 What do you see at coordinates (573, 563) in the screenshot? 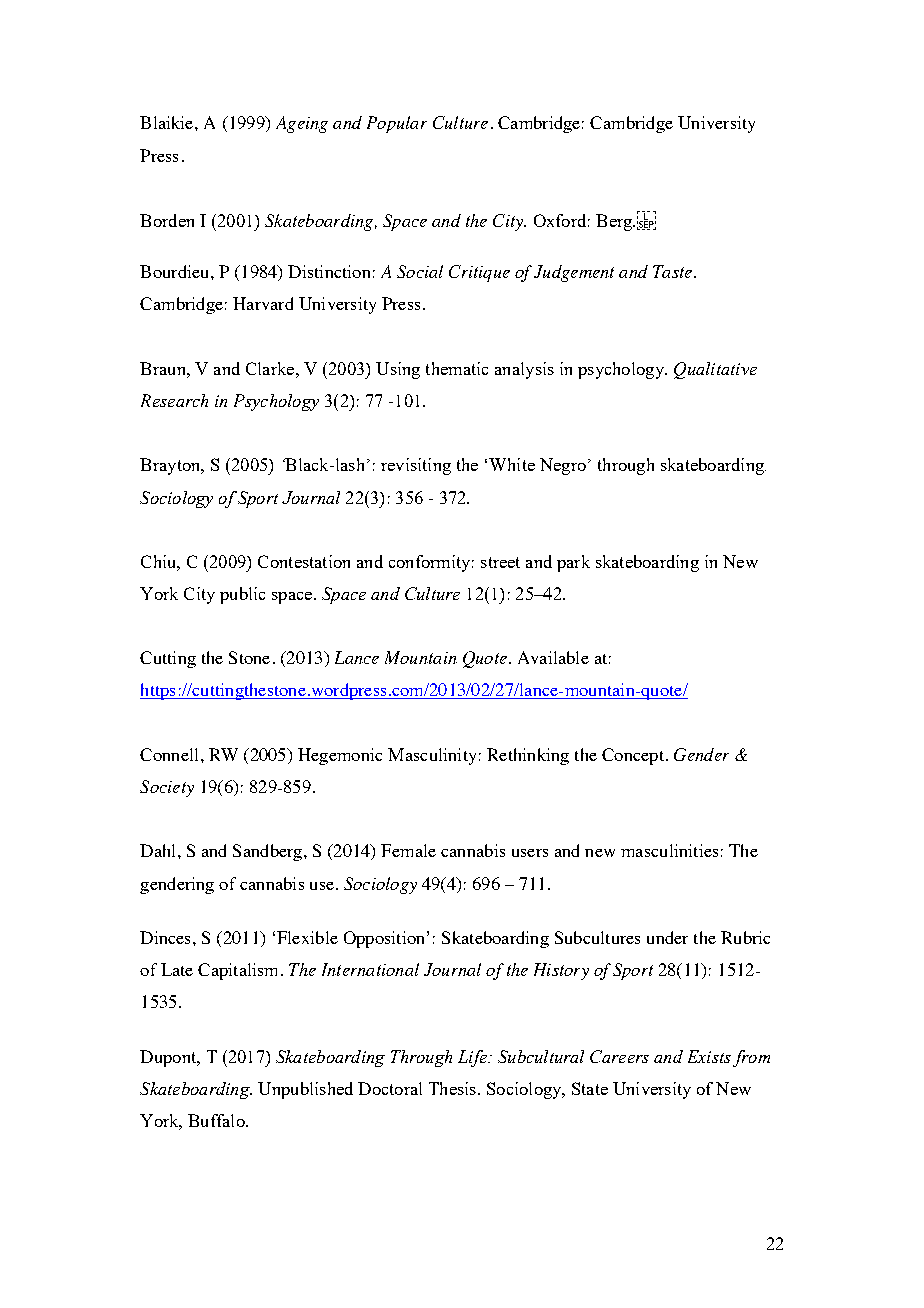
I see `park` at bounding box center [573, 563].
